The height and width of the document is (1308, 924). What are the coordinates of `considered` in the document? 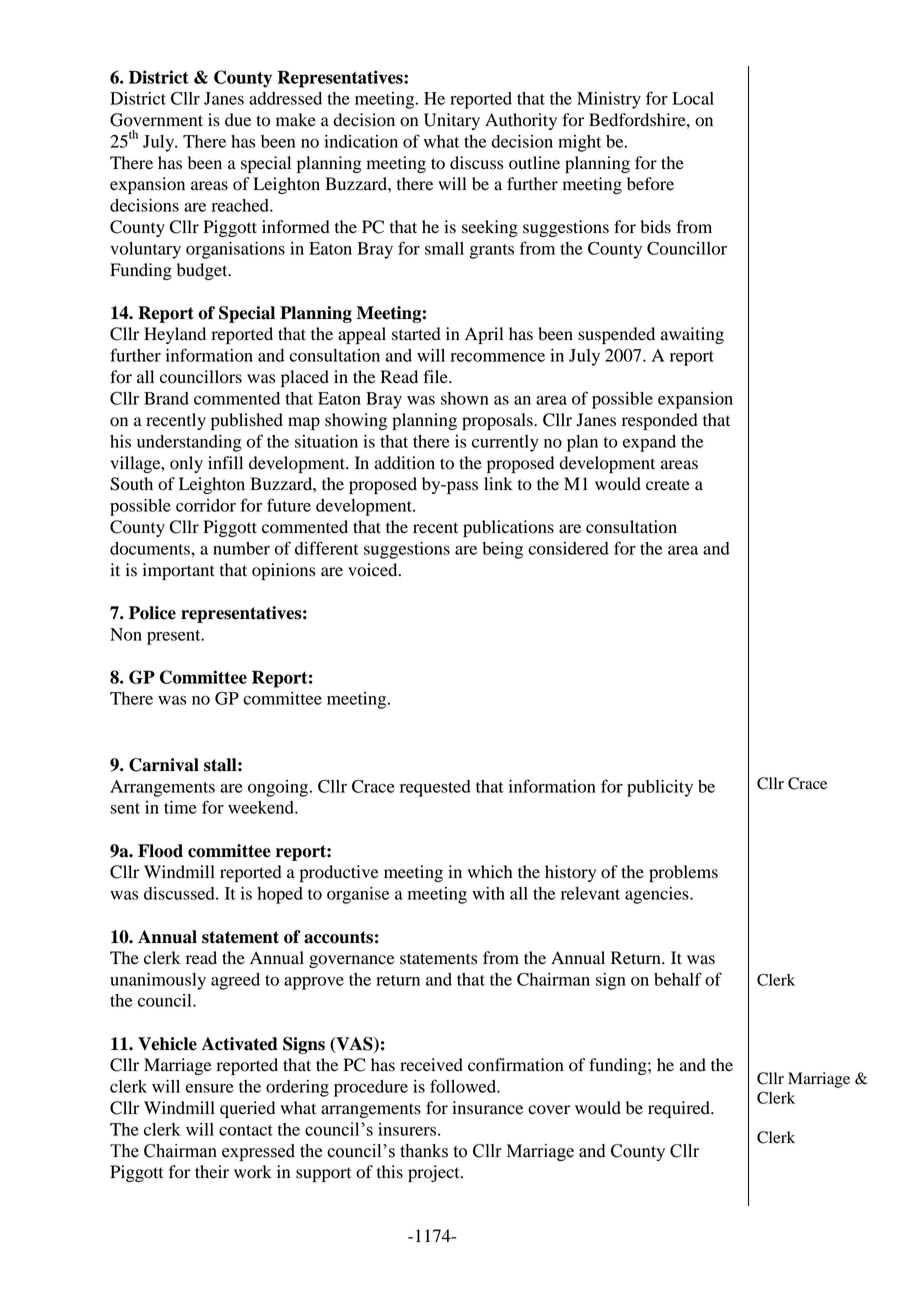 It's located at (568, 548).
